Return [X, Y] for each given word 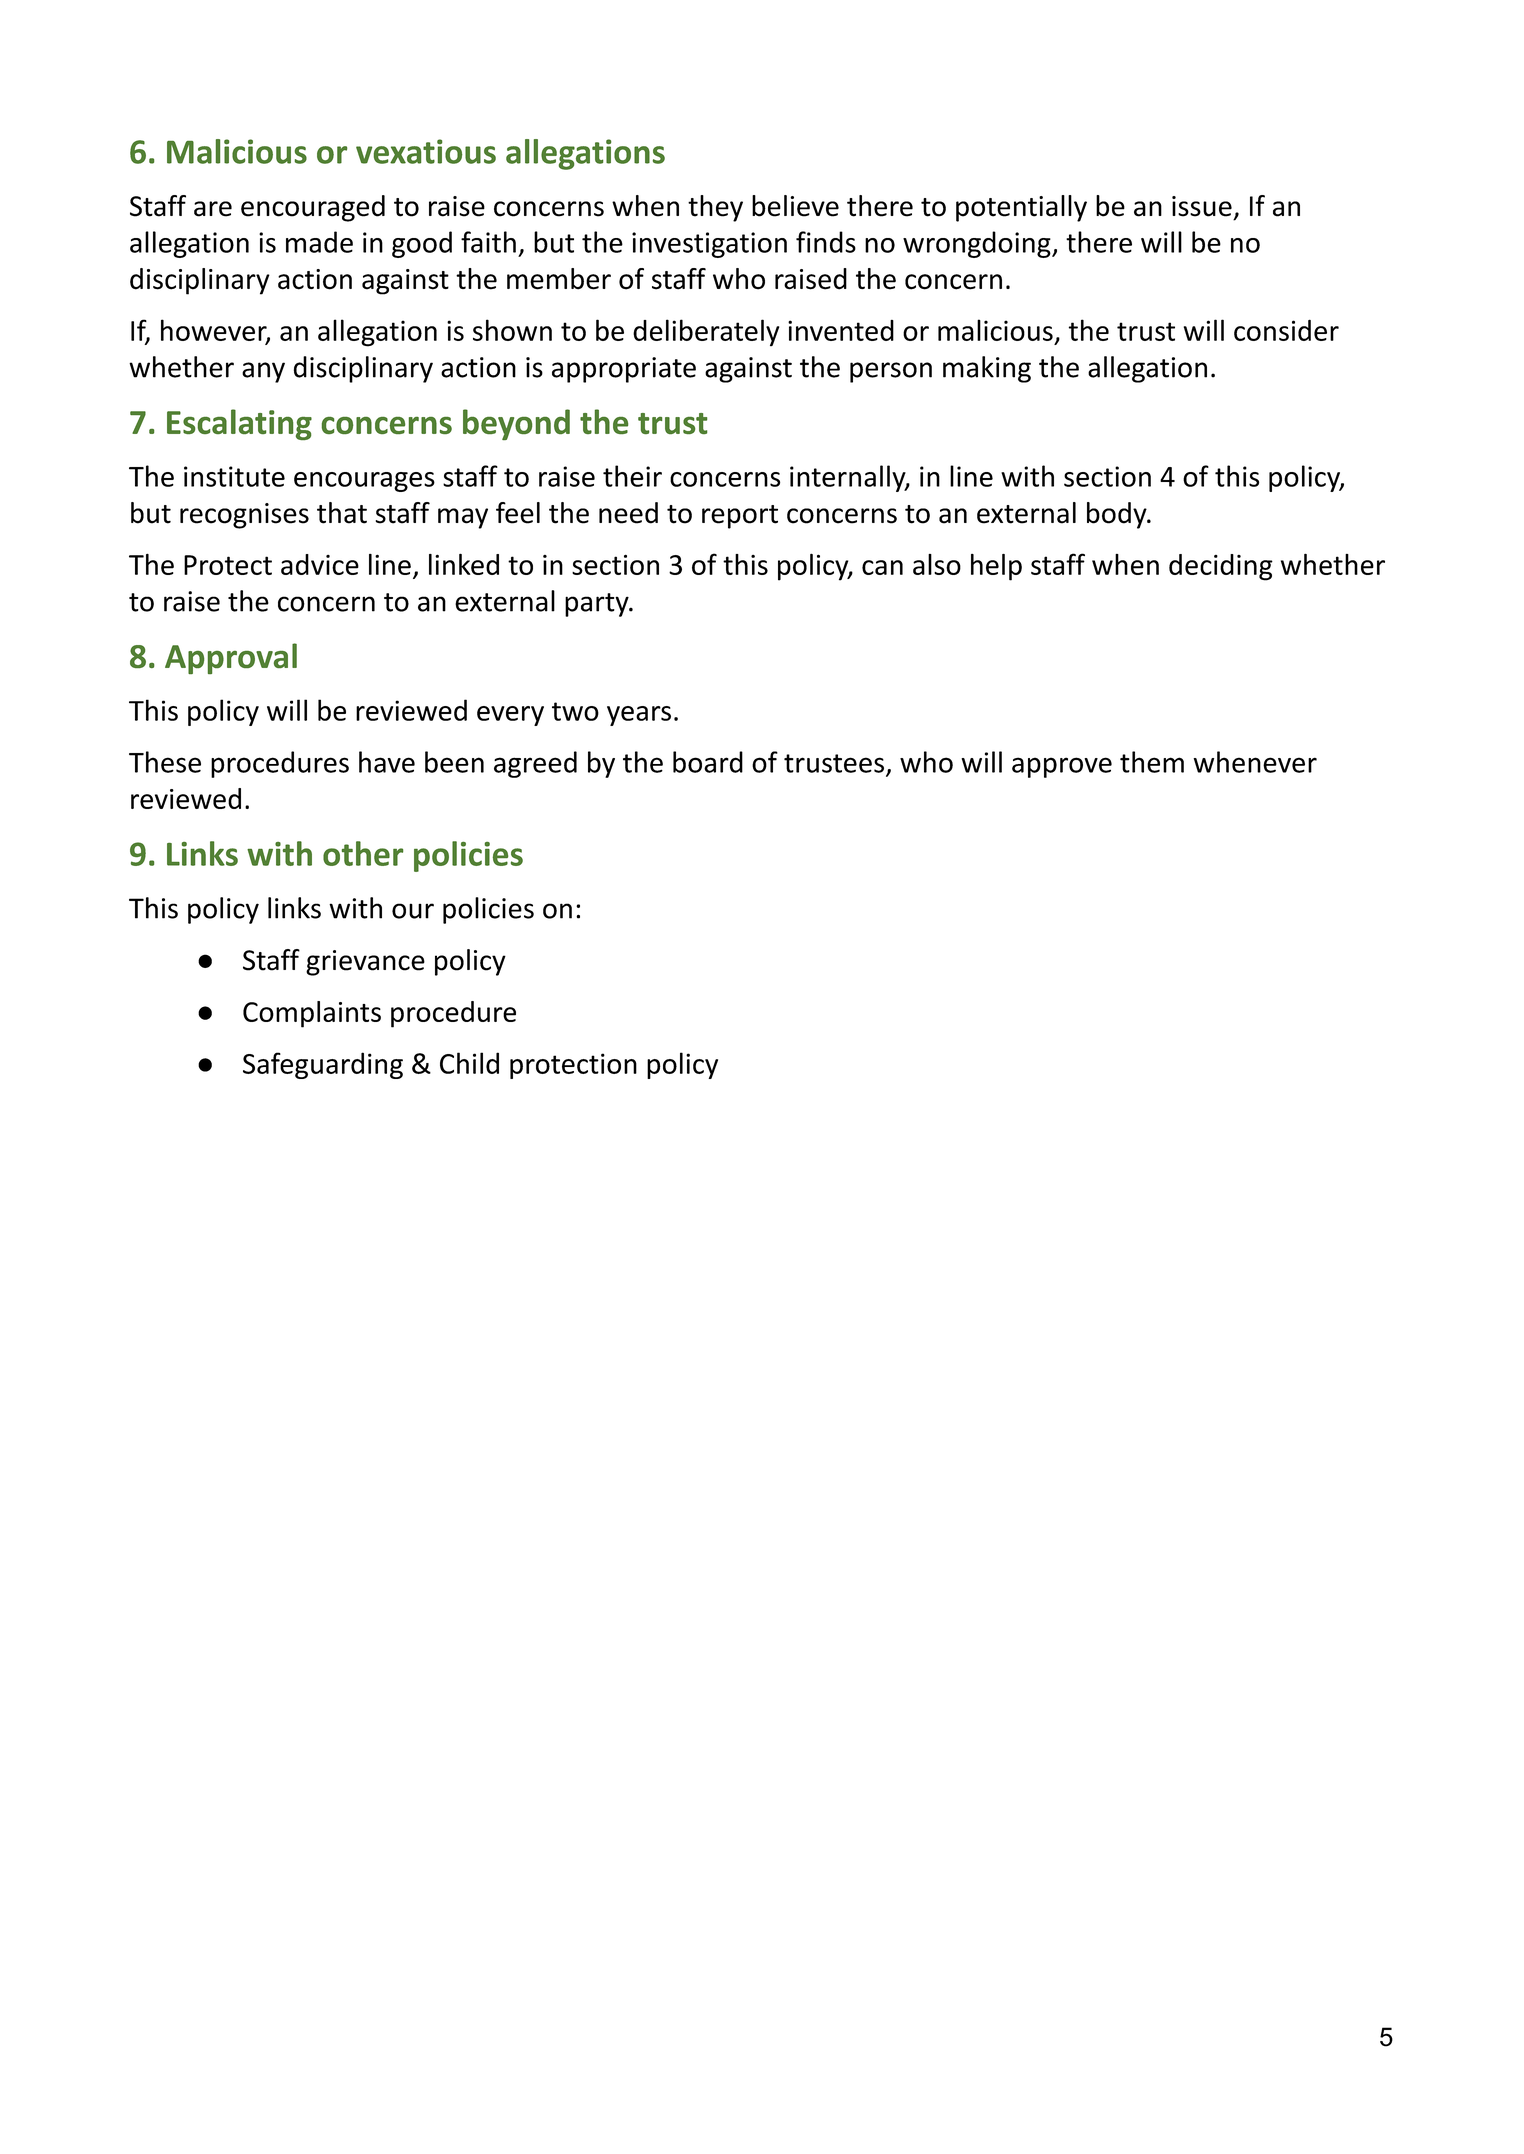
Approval [231, 658]
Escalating [239, 424]
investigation [709, 245]
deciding [1221, 567]
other [363, 853]
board [708, 762]
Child [469, 1063]
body [1118, 515]
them [1152, 762]
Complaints [312, 1014]
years [639, 716]
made [319, 242]
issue [1202, 206]
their [632, 476]
